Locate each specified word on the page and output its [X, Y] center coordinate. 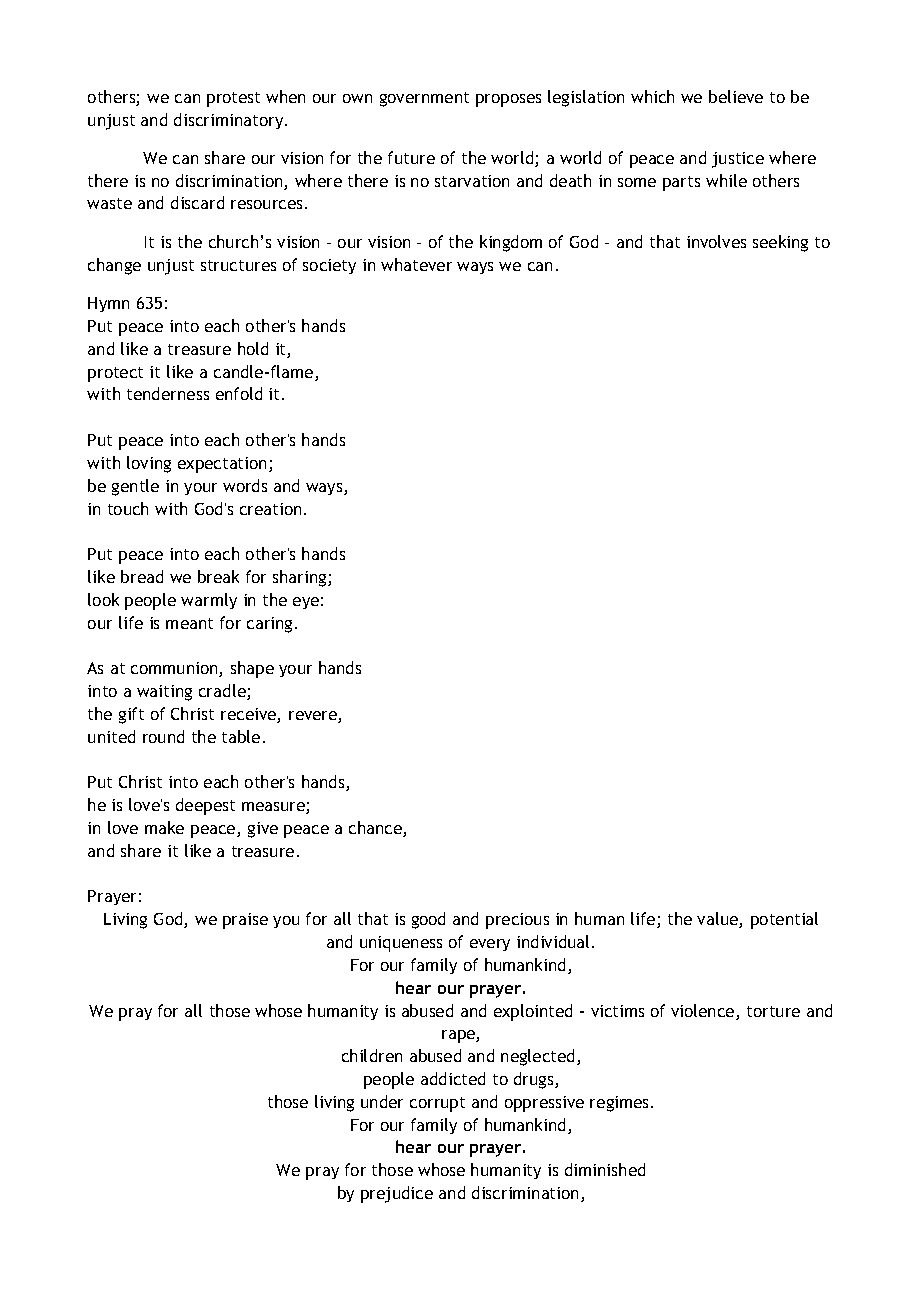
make [164, 827]
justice [738, 160]
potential [784, 920]
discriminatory [230, 121]
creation [270, 509]
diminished [605, 1169]
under [382, 1101]
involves [716, 241]
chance [376, 829]
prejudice [397, 1194]
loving [149, 464]
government [424, 99]
